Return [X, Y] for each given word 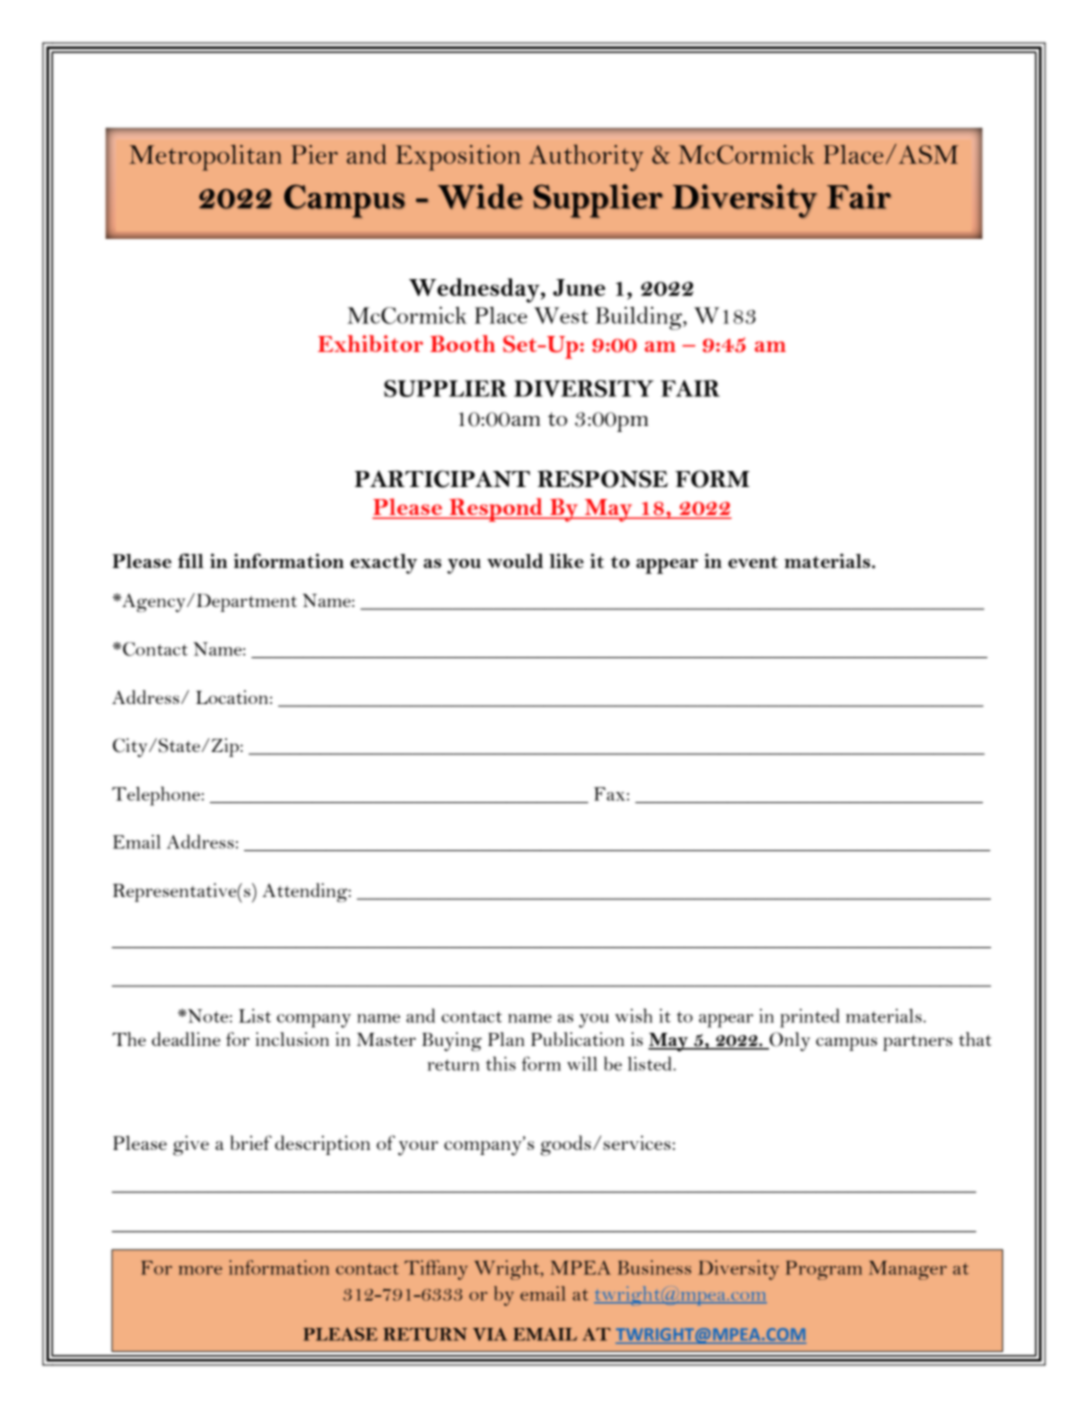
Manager [908, 1270]
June [579, 287]
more [200, 1270]
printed [810, 1018]
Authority [586, 157]
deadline [186, 1039]
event [753, 562]
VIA [490, 1334]
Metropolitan [205, 158]
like [566, 560]
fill [191, 560]
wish [634, 1015]
